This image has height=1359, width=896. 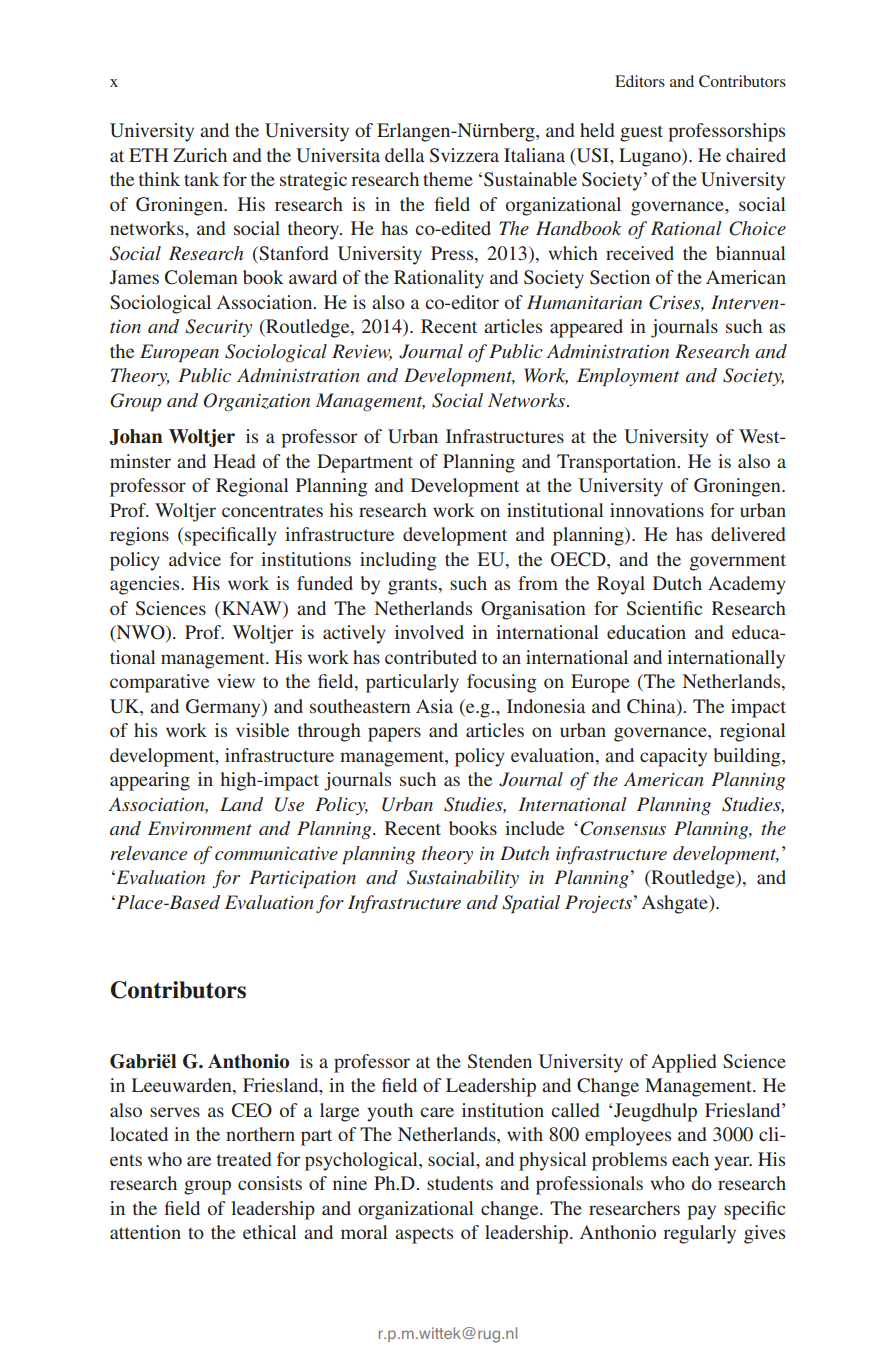 What do you see at coordinates (652, 706) in the image?
I see `China` at bounding box center [652, 706].
